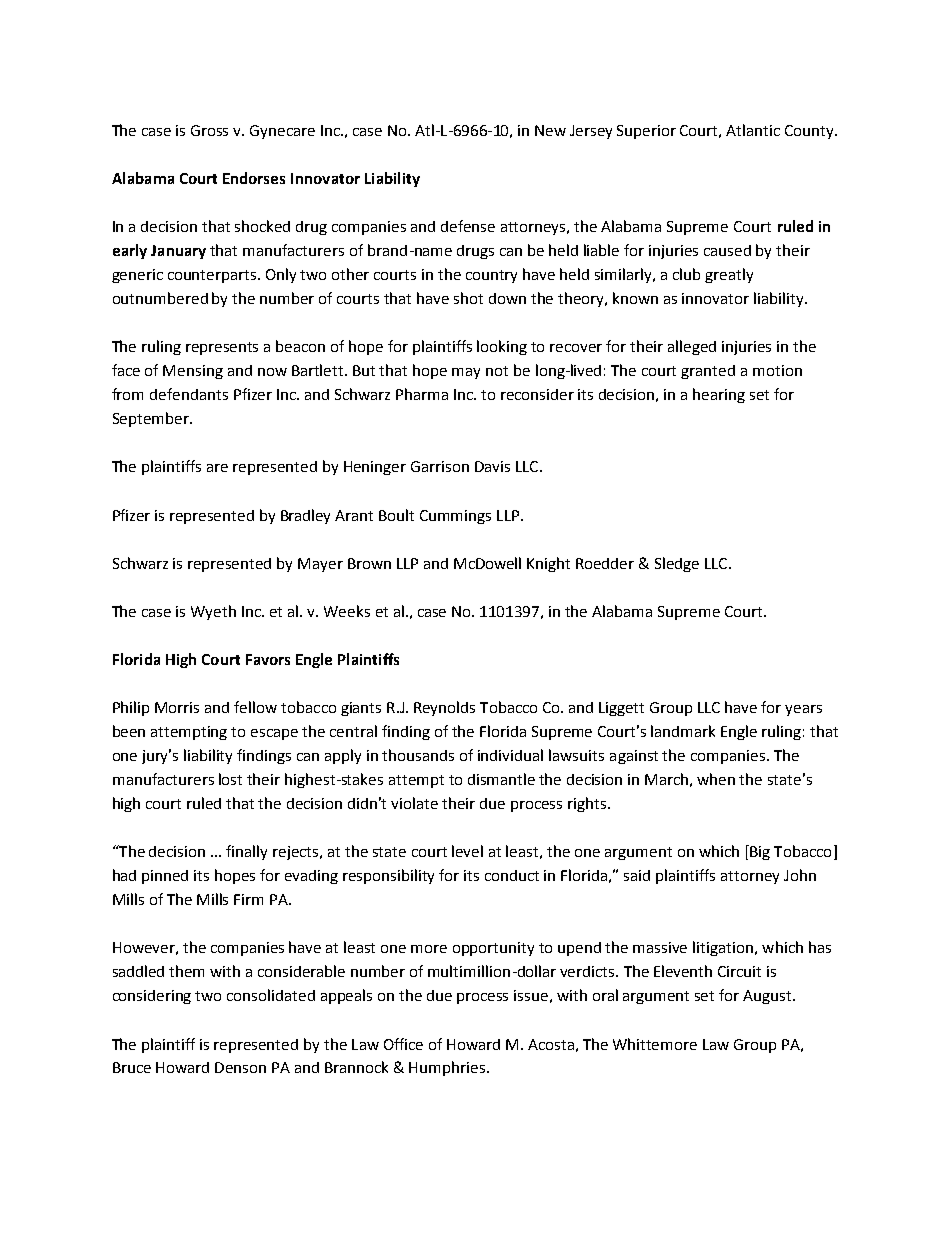  What do you see at coordinates (548, 564) in the screenshot?
I see `Knight` at bounding box center [548, 564].
